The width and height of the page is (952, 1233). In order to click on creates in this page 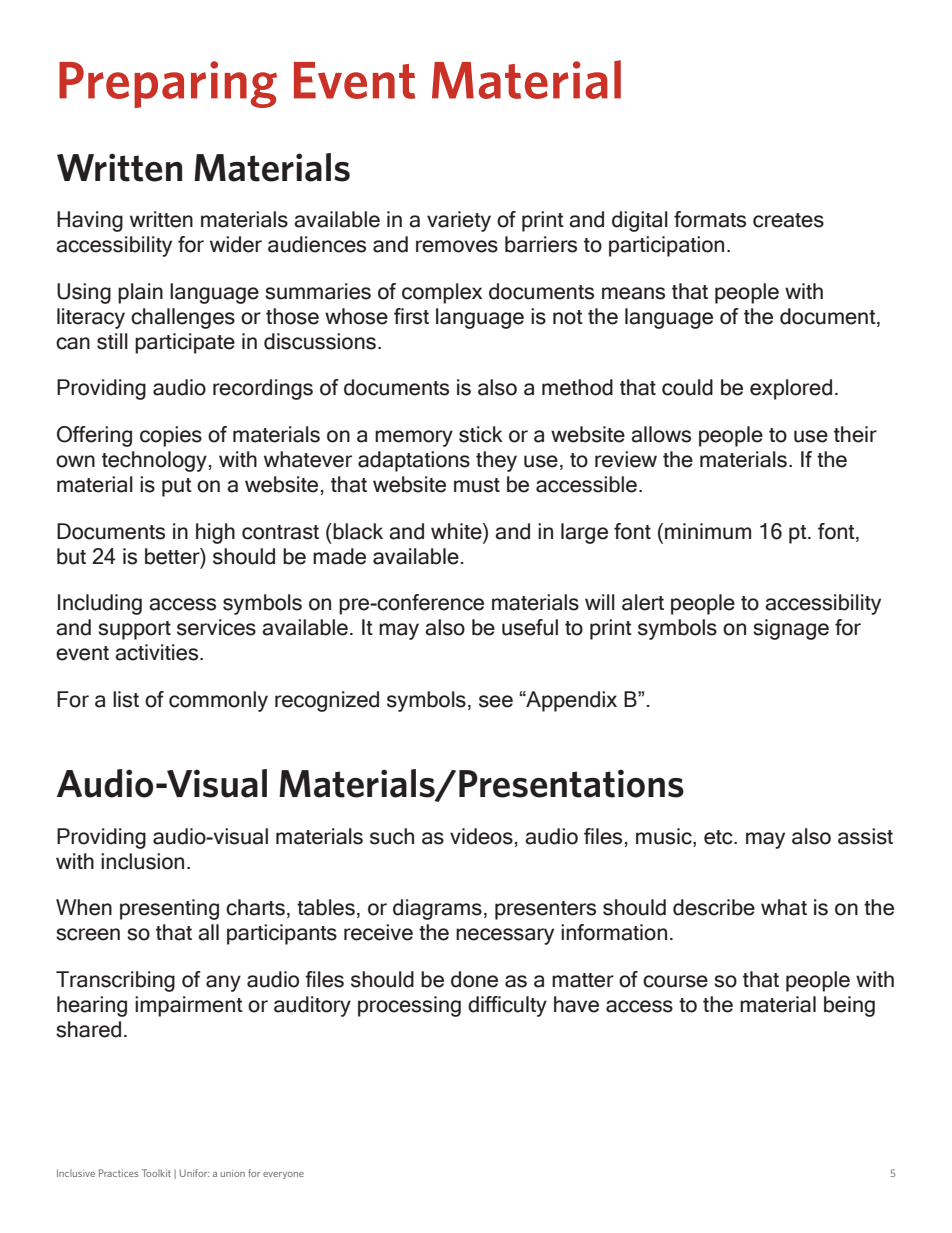, I will do `click(788, 220)`.
